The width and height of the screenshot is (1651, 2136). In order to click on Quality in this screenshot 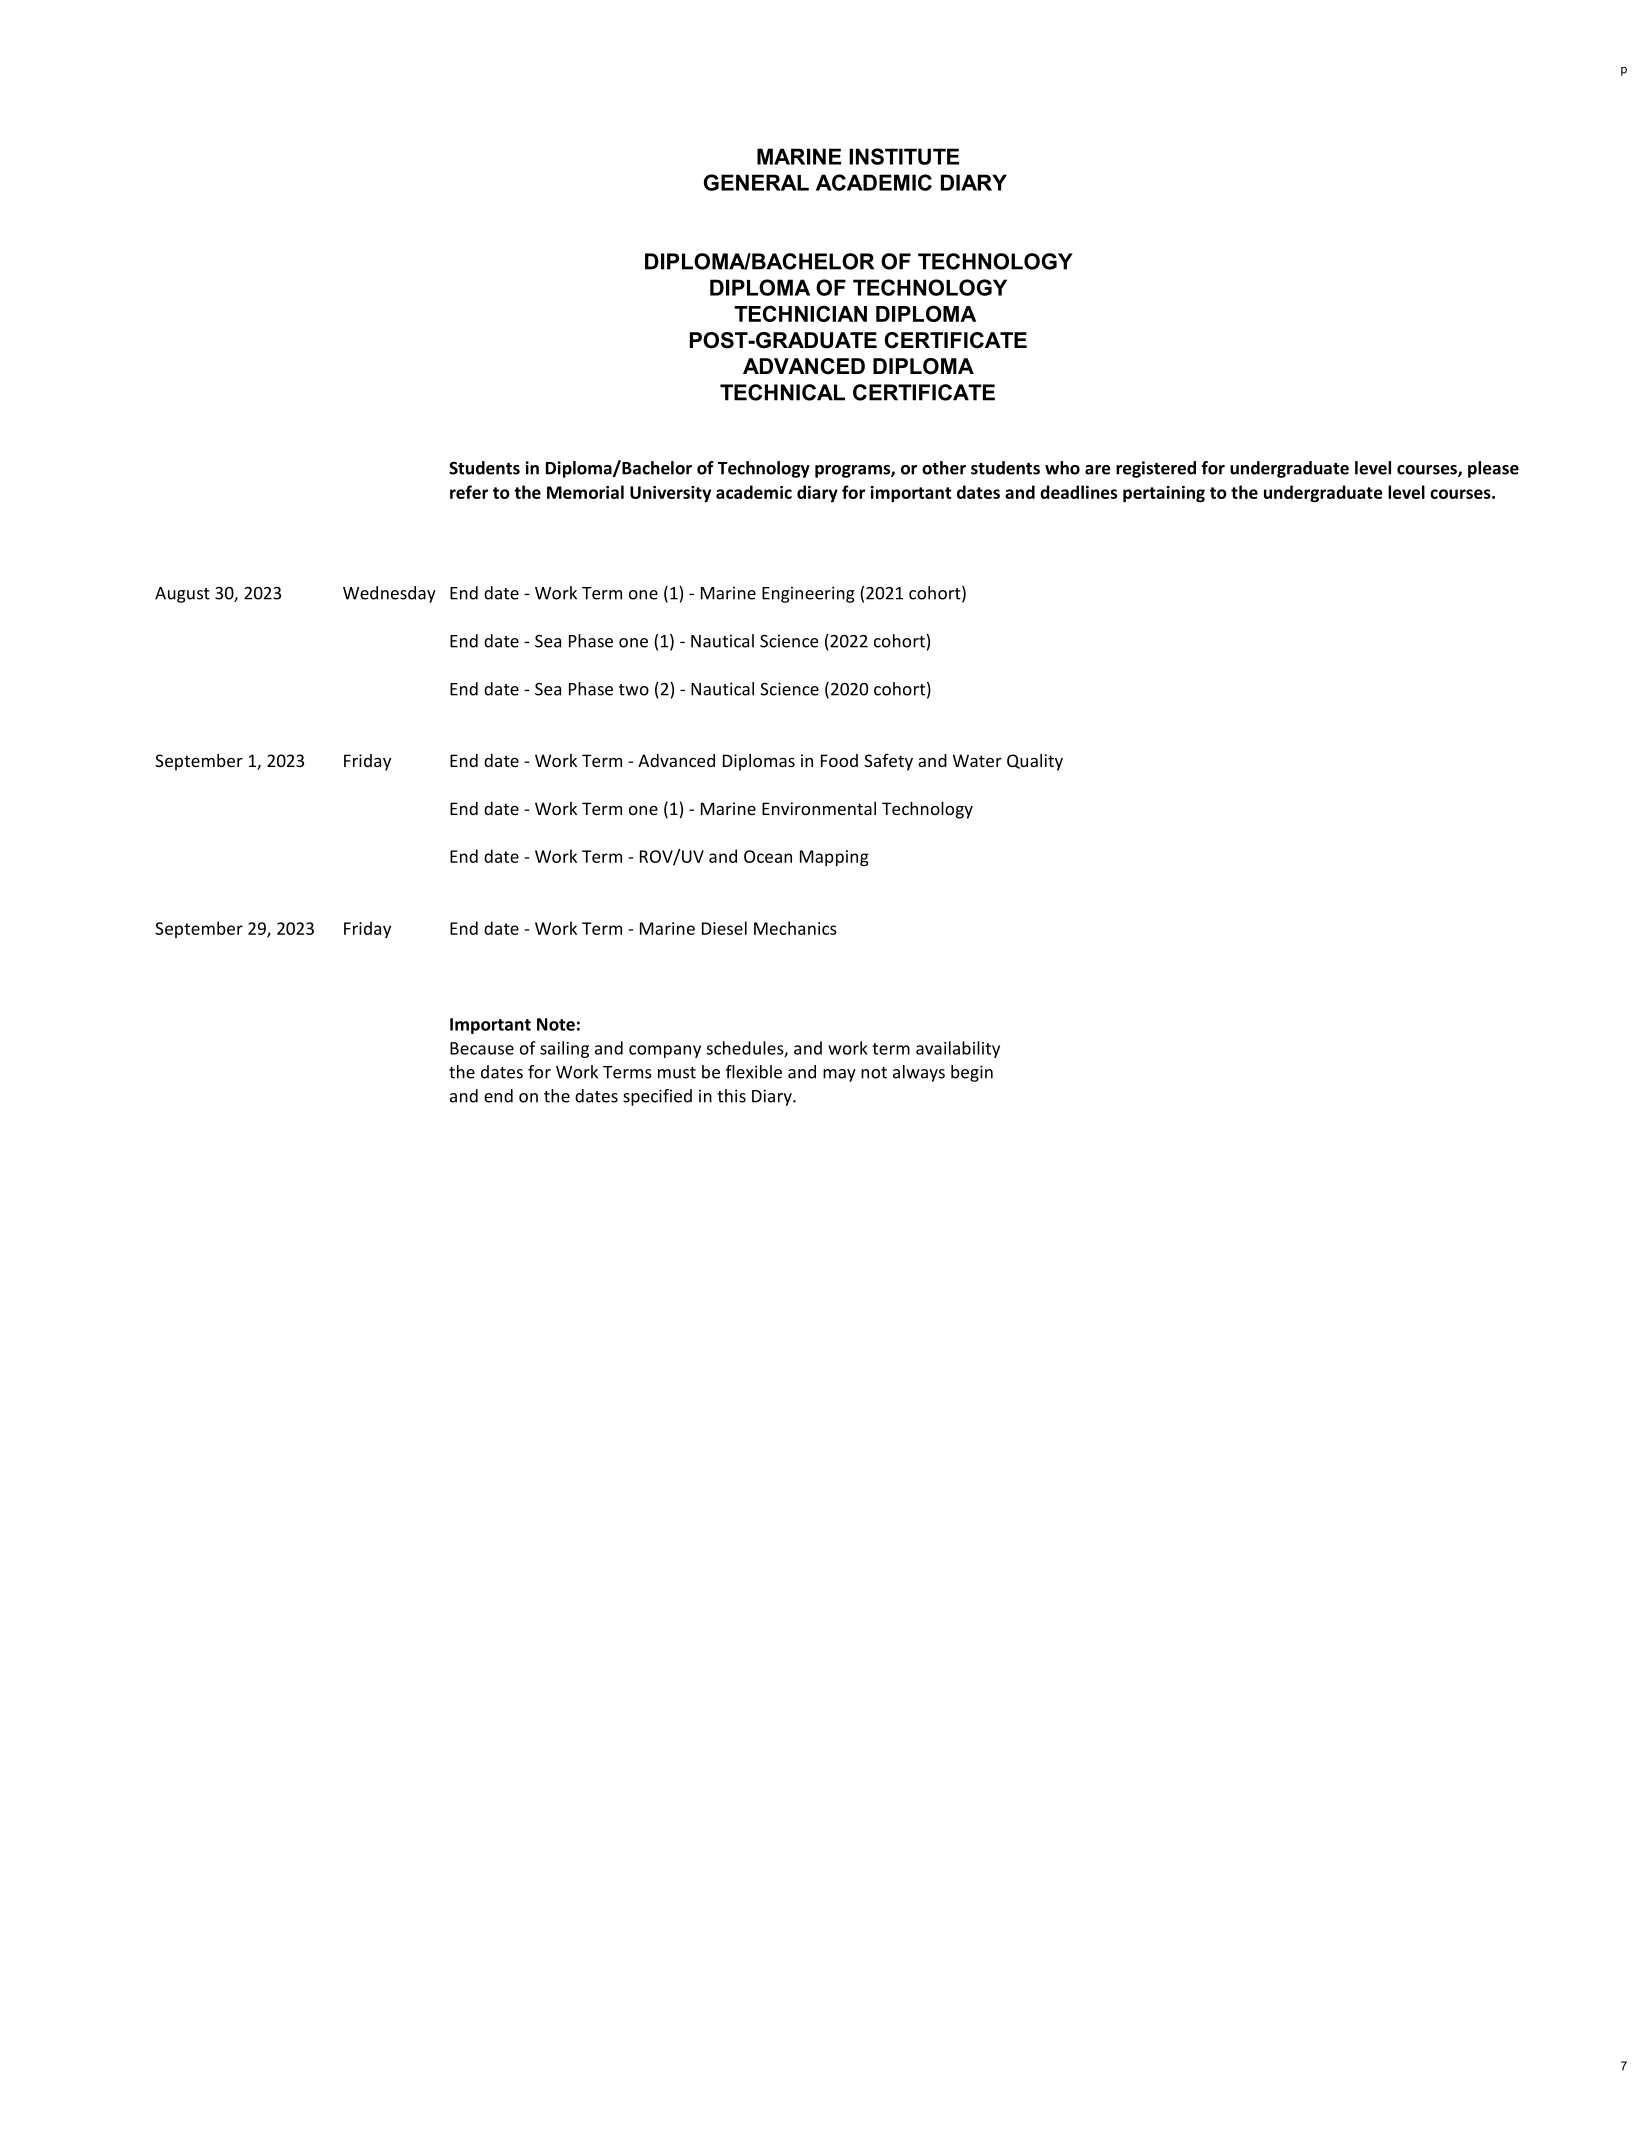, I will do `click(1035, 762)`.
